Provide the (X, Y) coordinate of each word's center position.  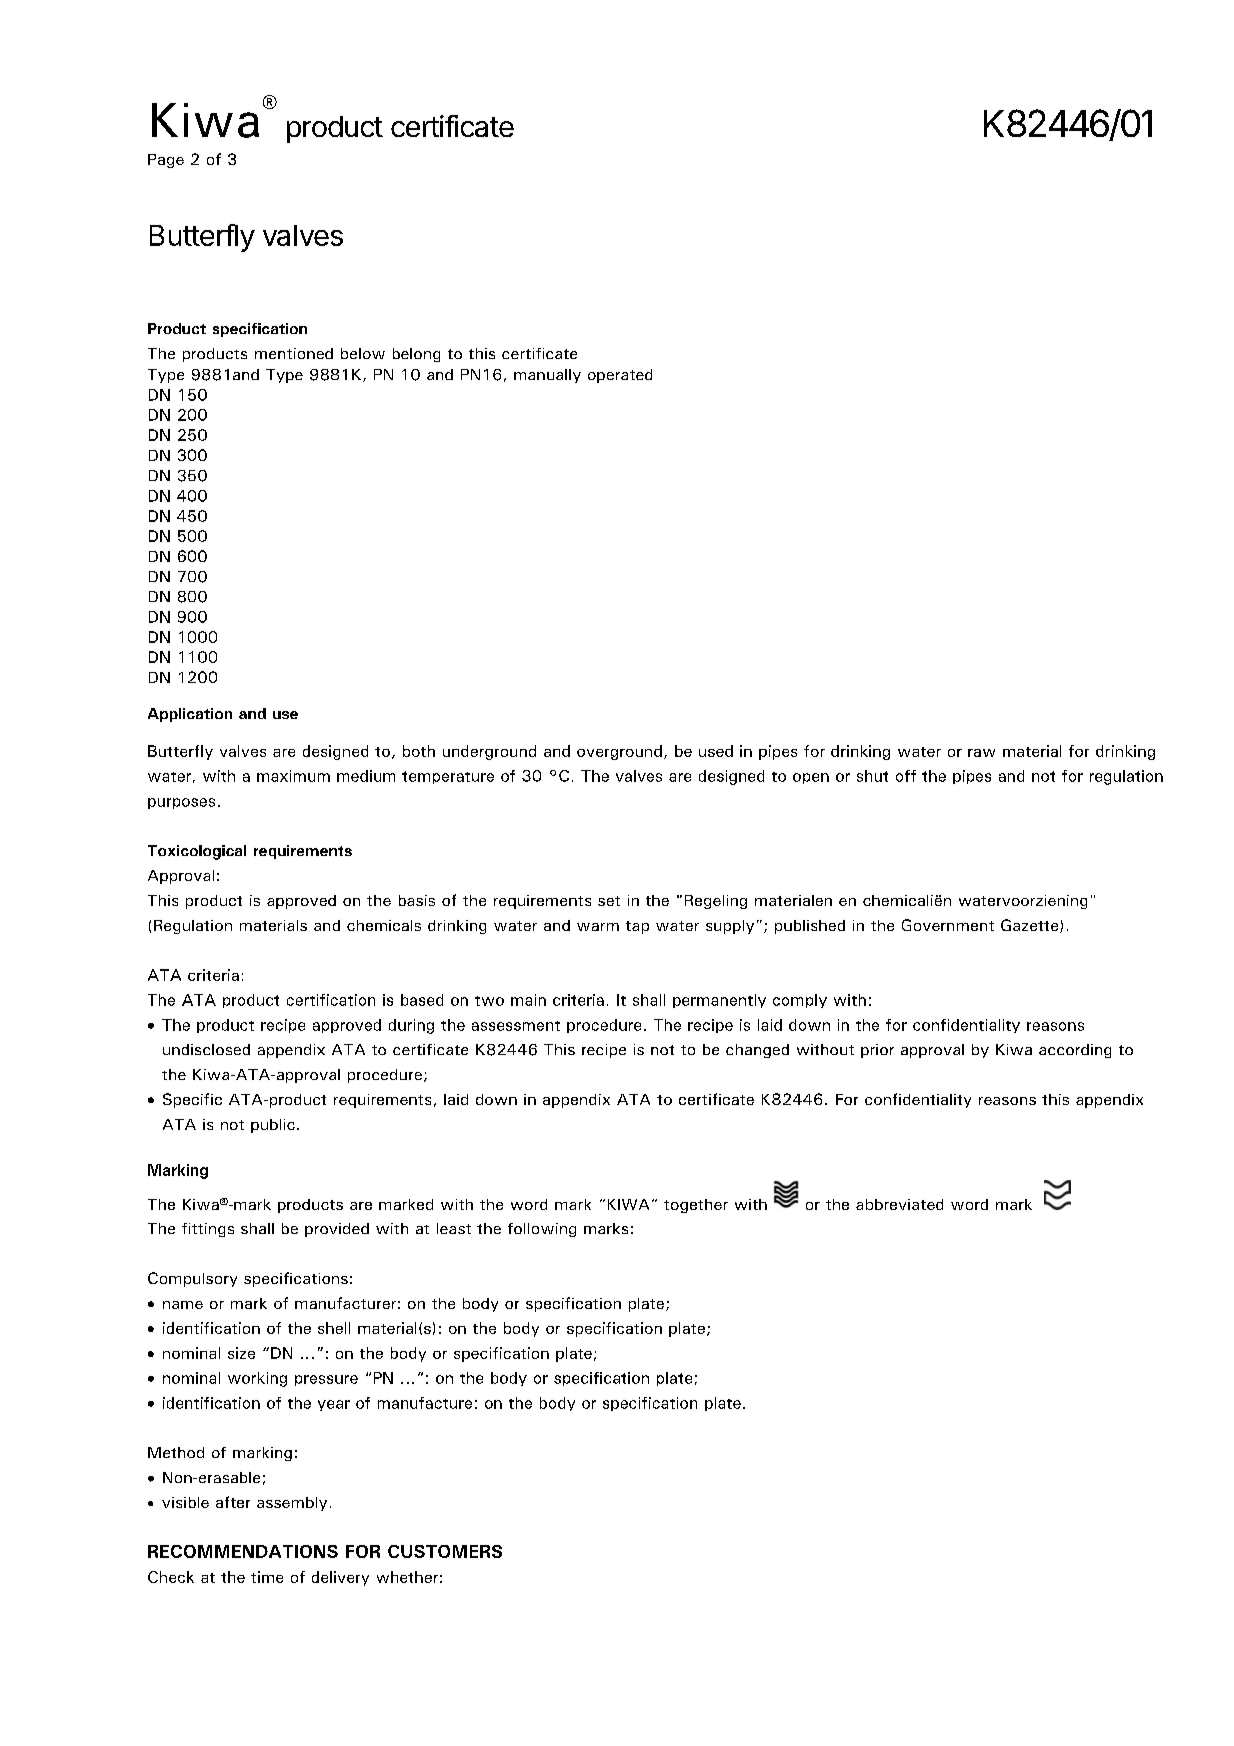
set (609, 901)
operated (620, 376)
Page (166, 161)
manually (547, 376)
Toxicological (197, 852)
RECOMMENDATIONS (243, 1551)
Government (948, 925)
